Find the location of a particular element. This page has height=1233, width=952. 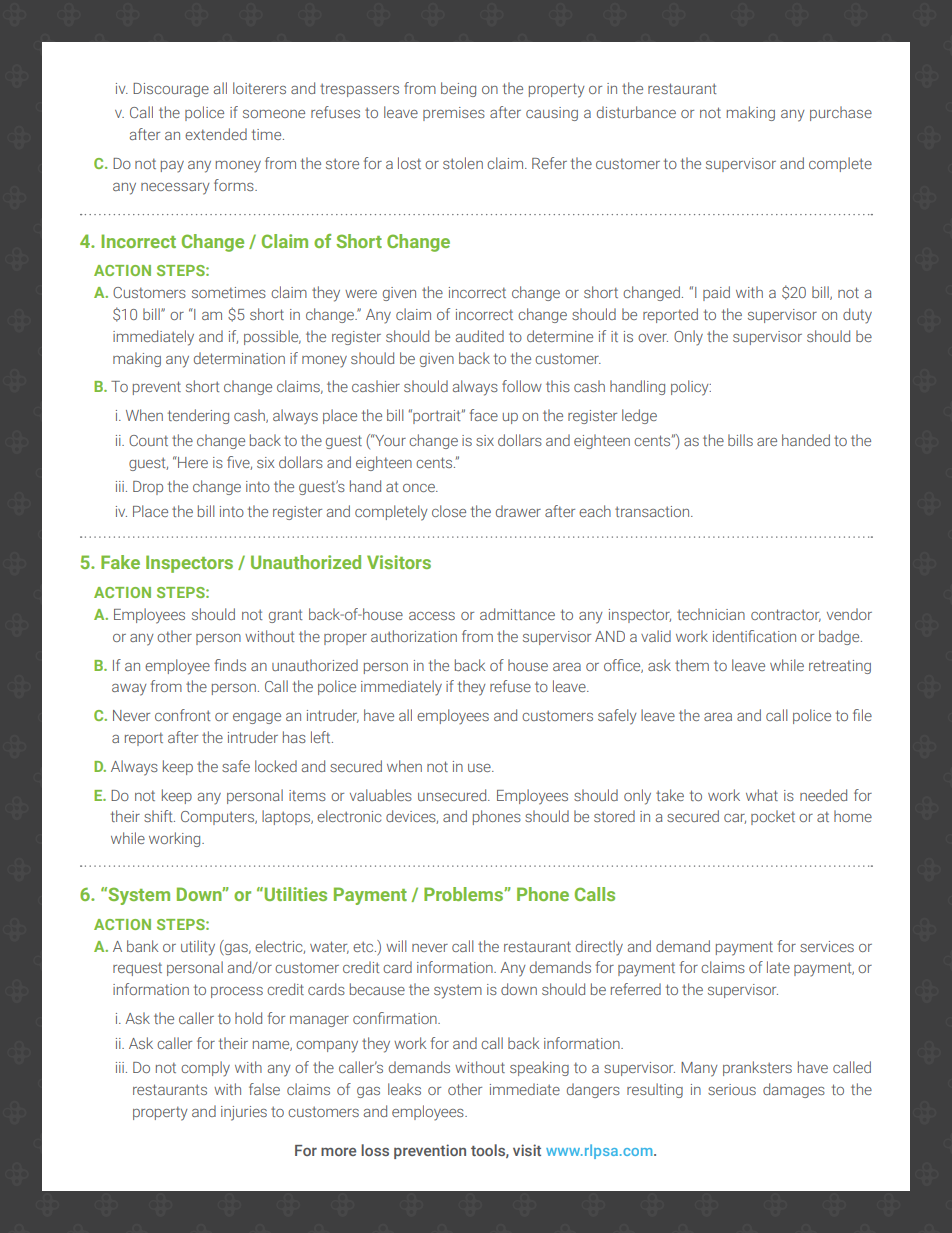

follow is located at coordinates (522, 386).
